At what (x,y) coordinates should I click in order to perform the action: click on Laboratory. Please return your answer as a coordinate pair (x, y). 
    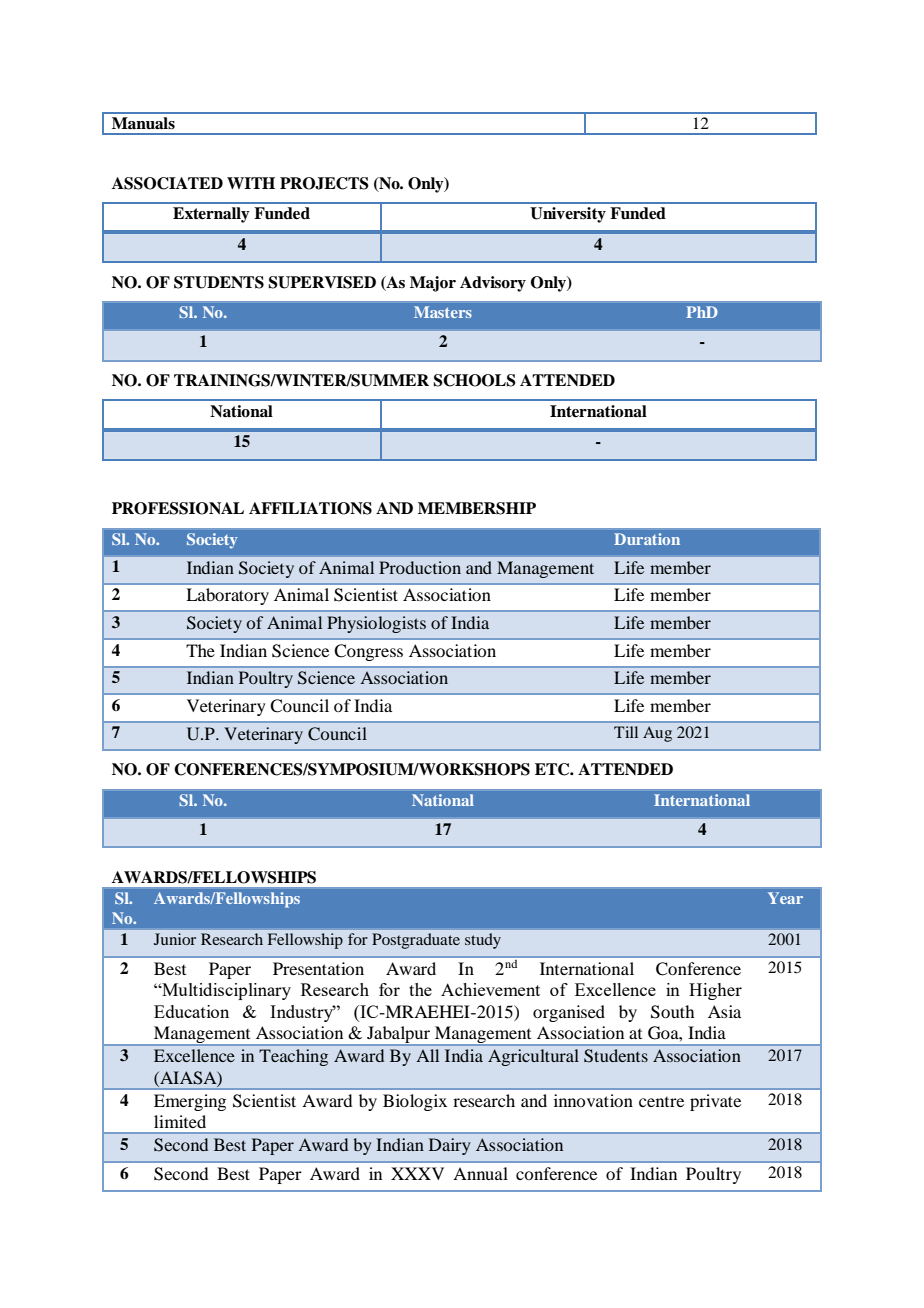
    Looking at the image, I should click on (227, 596).
